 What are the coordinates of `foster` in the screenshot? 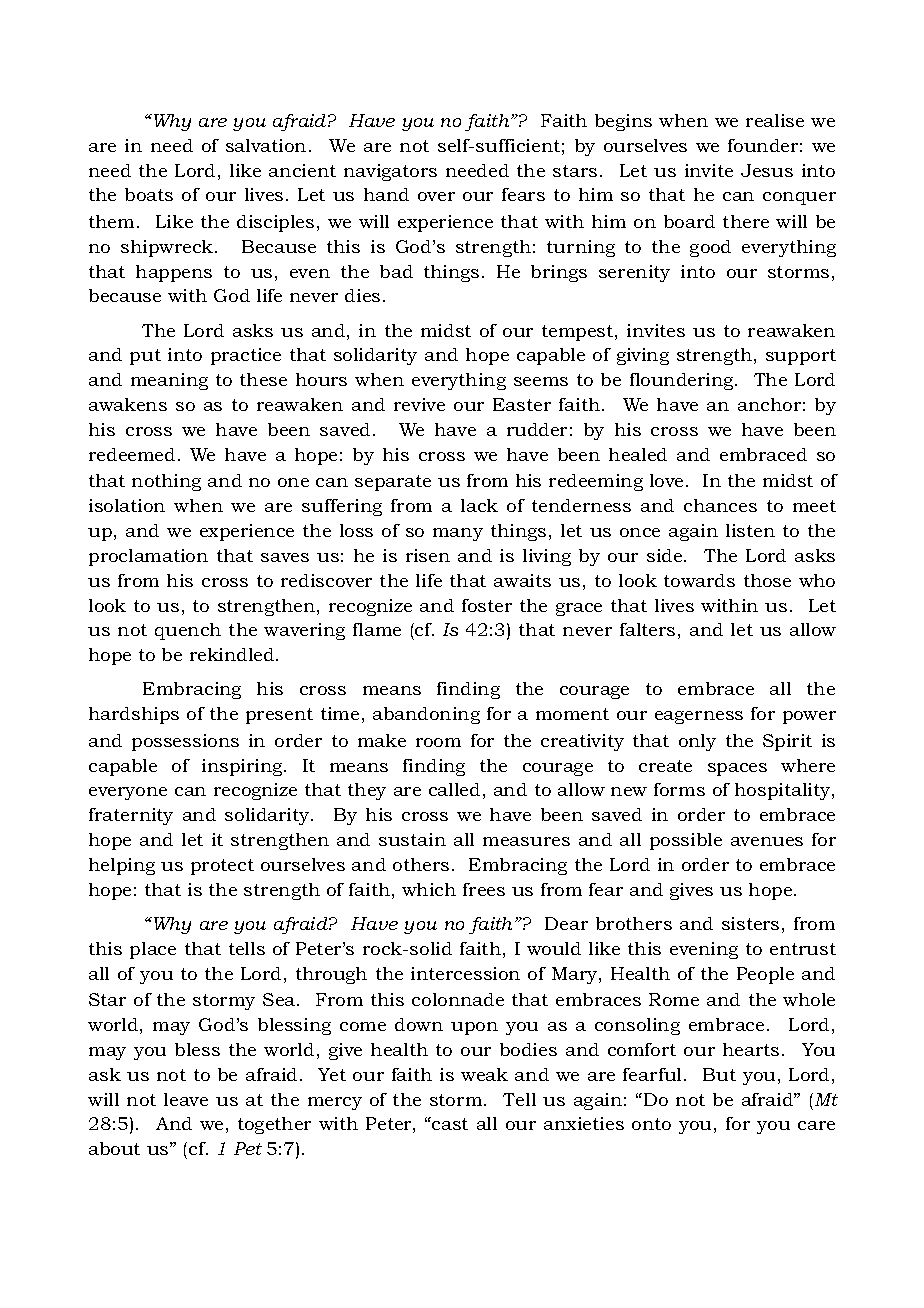 It's located at (487, 605).
